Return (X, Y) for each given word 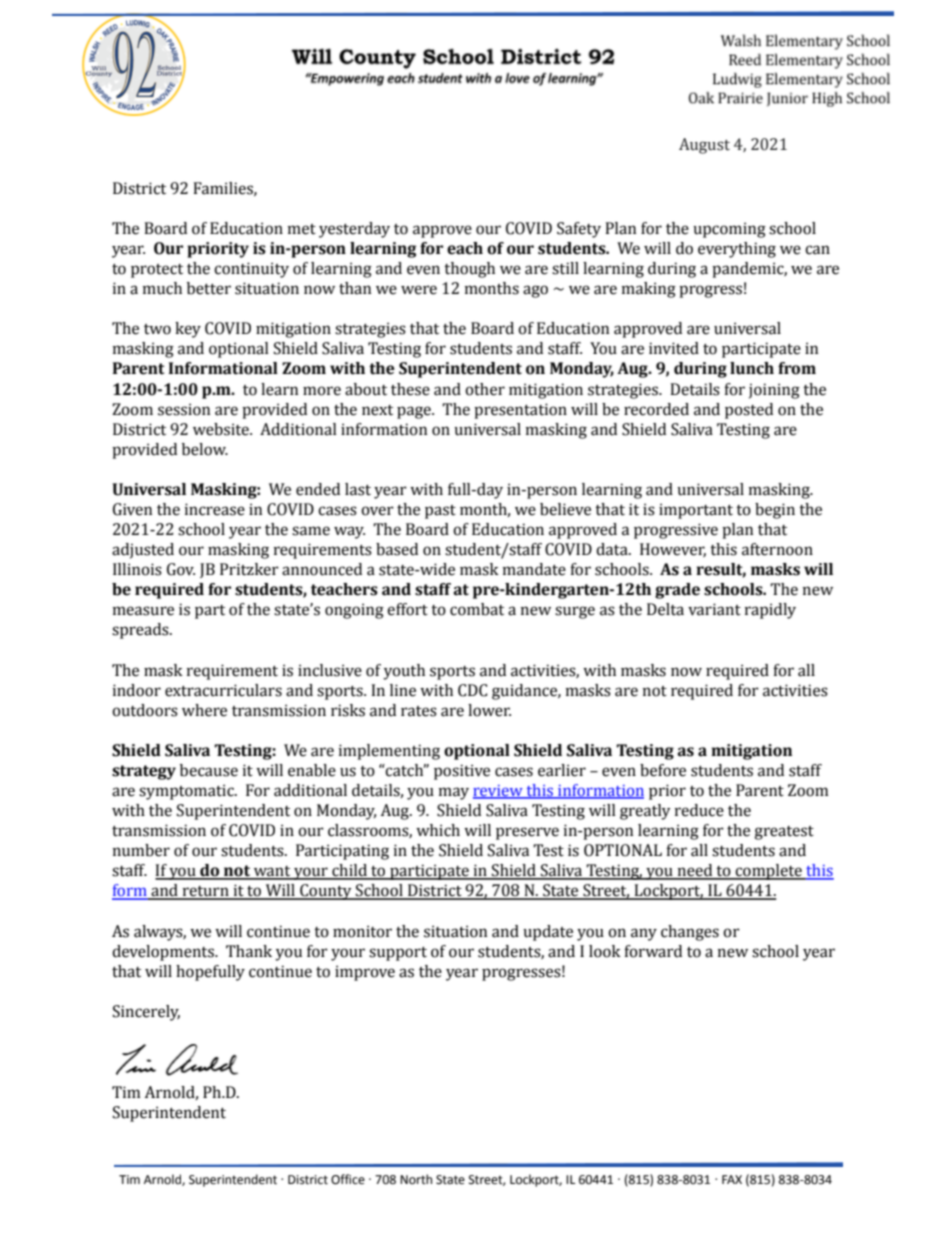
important (696, 511)
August (704, 146)
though (469, 270)
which (438, 830)
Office (348, 1179)
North (416, 1179)
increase (215, 509)
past (440, 512)
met (302, 229)
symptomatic (187, 792)
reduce (699, 810)
